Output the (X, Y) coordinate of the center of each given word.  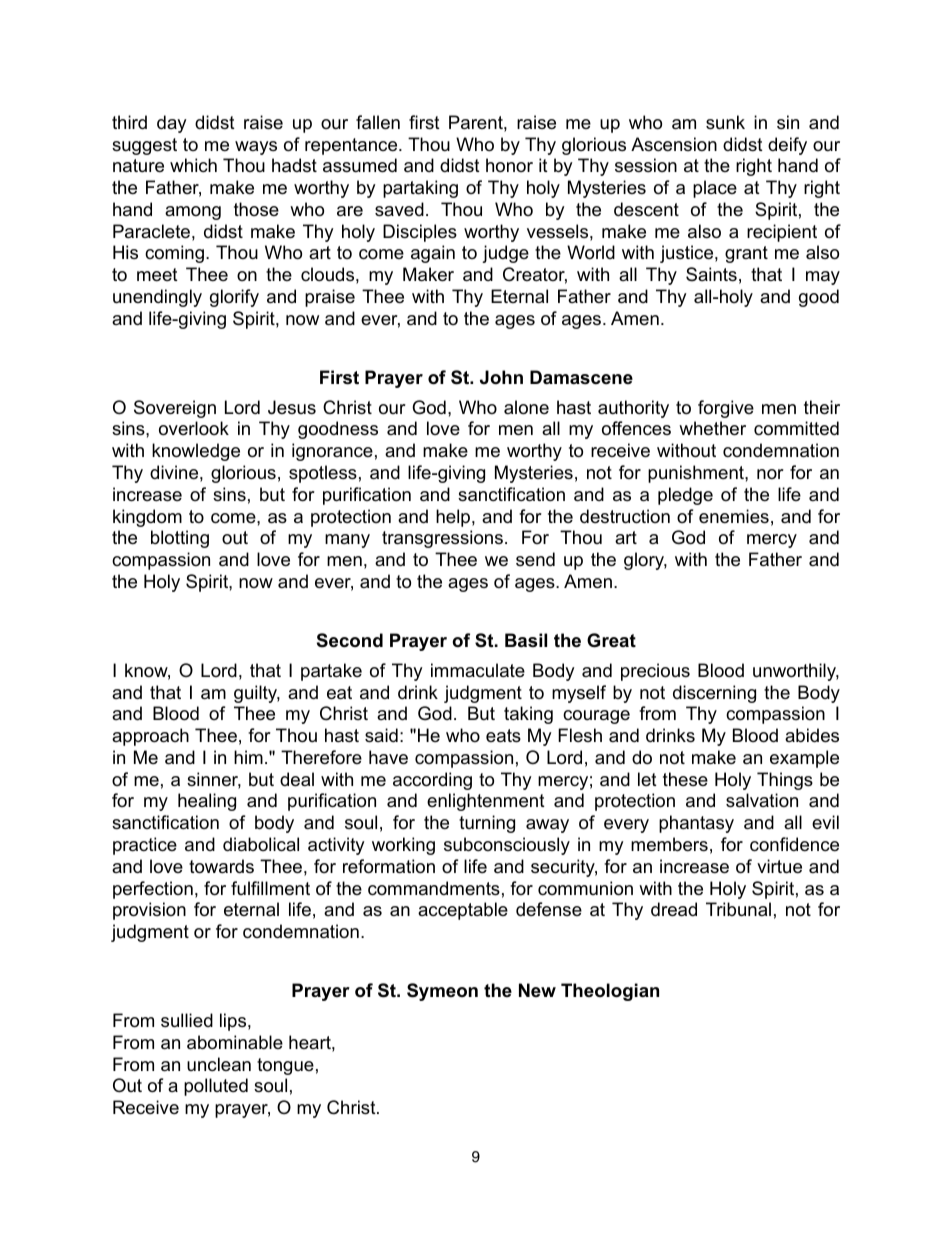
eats (503, 736)
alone (526, 407)
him (248, 757)
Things (785, 781)
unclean (219, 1064)
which (193, 165)
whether (712, 428)
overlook (194, 428)
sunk (725, 122)
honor (509, 165)
